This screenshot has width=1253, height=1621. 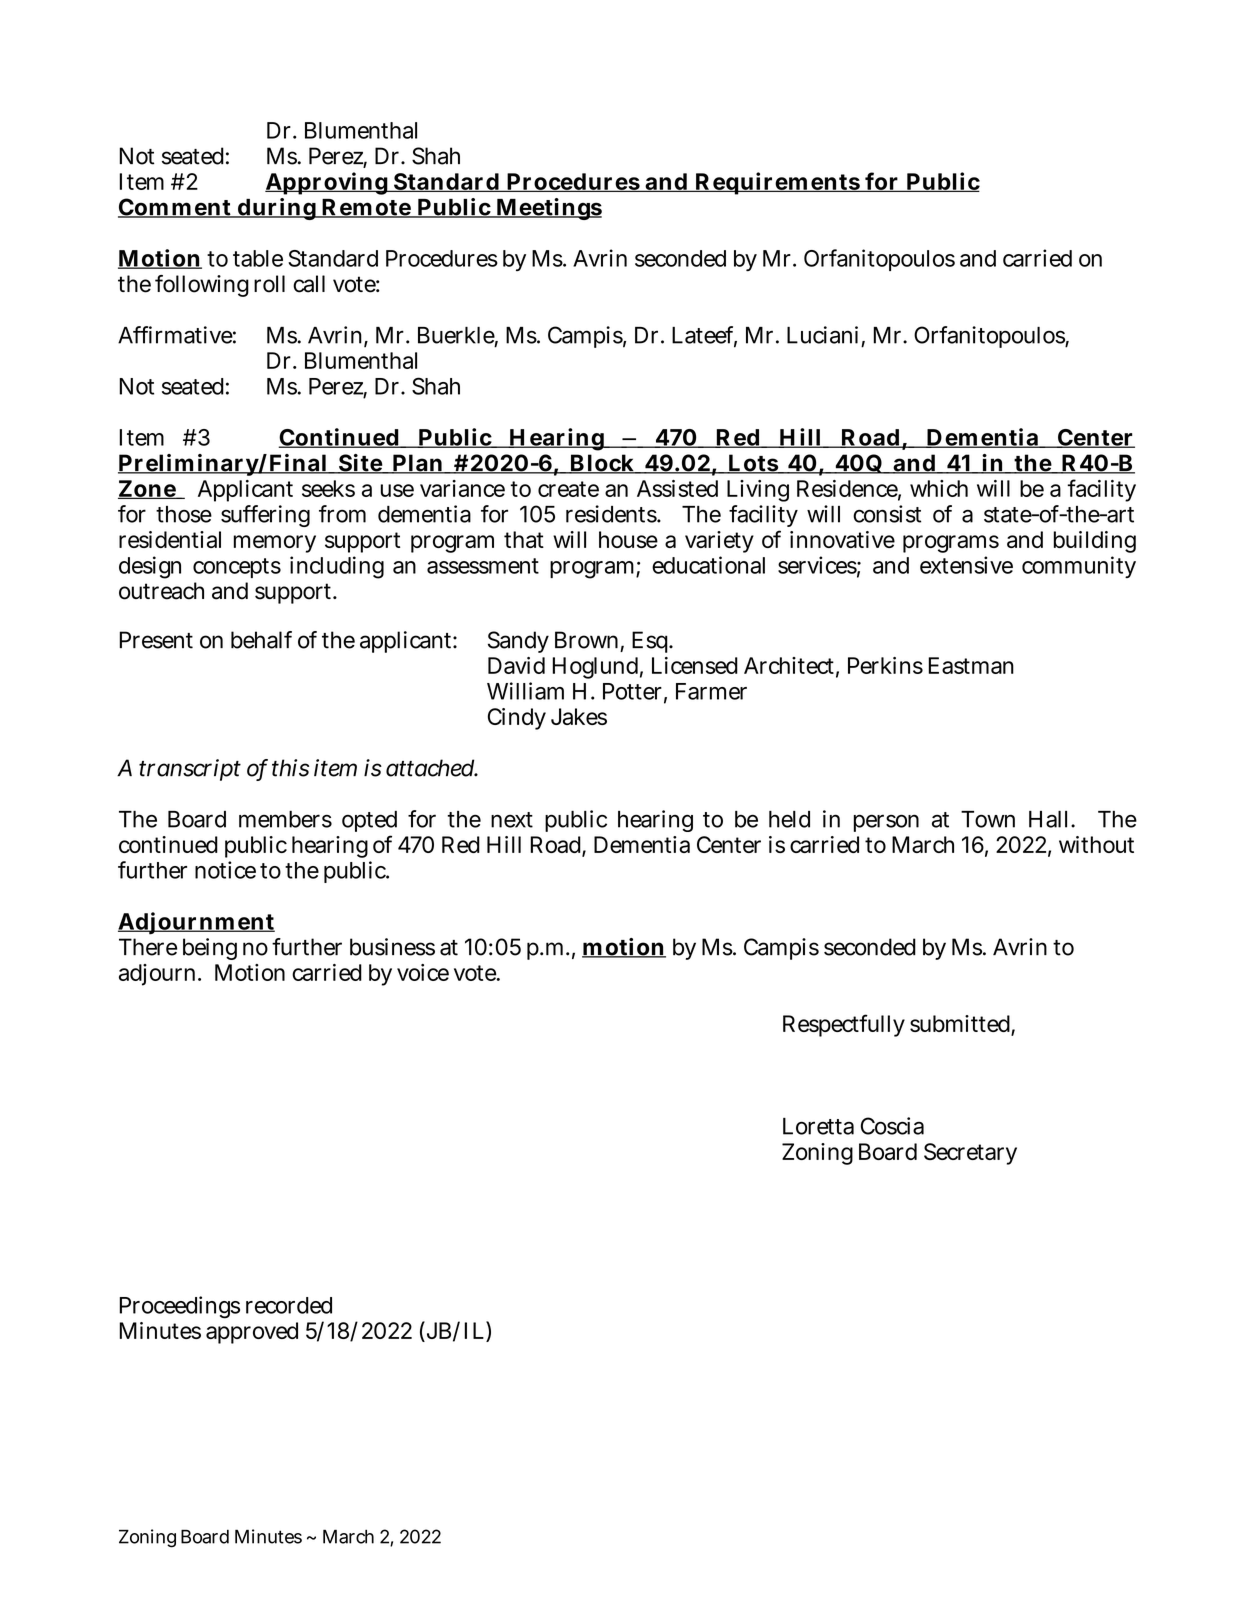 What do you see at coordinates (327, 183) in the screenshot?
I see `Approving` at bounding box center [327, 183].
